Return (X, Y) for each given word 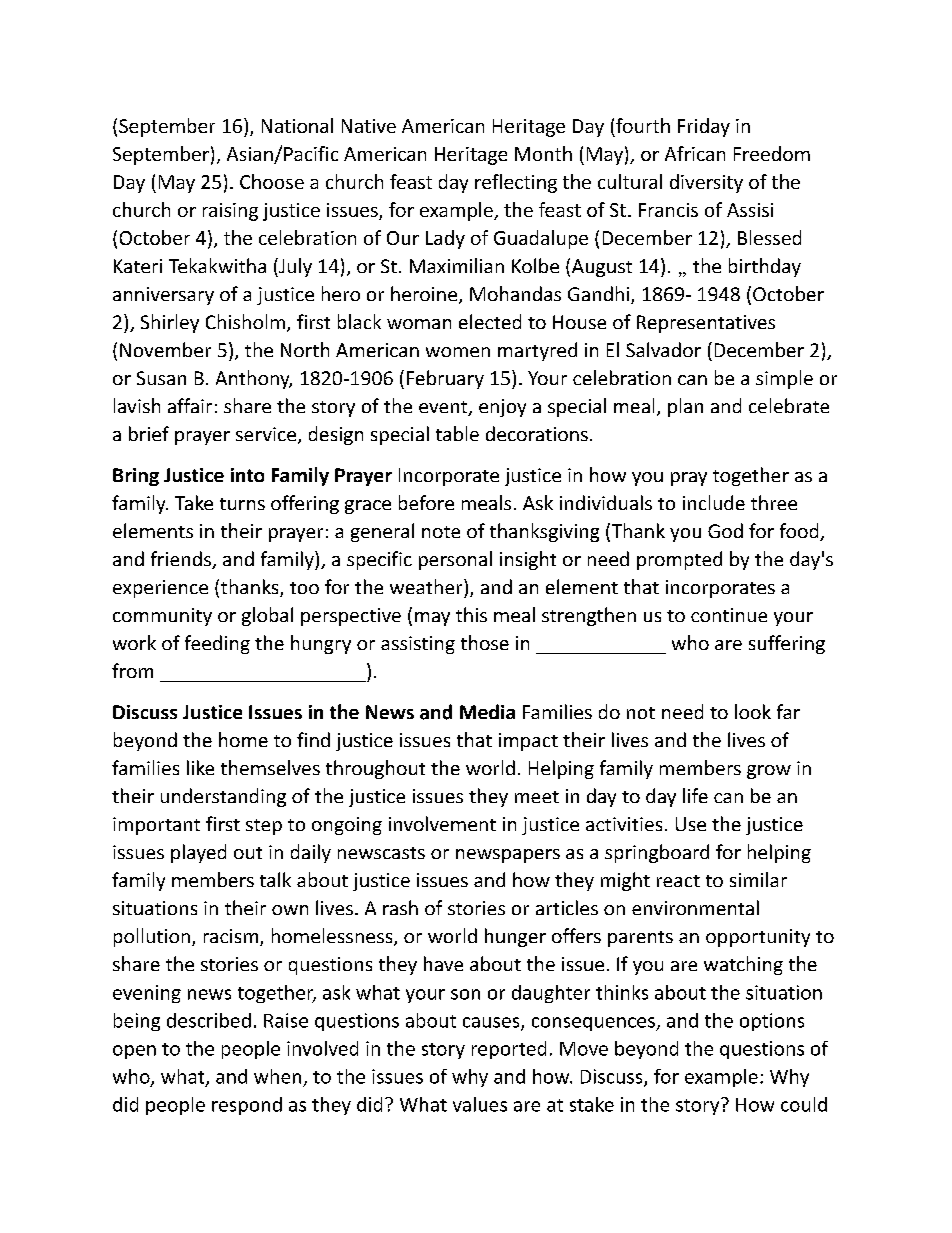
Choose (272, 181)
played (198, 853)
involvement (442, 823)
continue (729, 615)
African (695, 153)
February (445, 379)
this (471, 614)
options (772, 1022)
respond (247, 1106)
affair (190, 405)
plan (685, 407)
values (480, 1104)
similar (758, 879)
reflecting (516, 183)
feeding (217, 644)
